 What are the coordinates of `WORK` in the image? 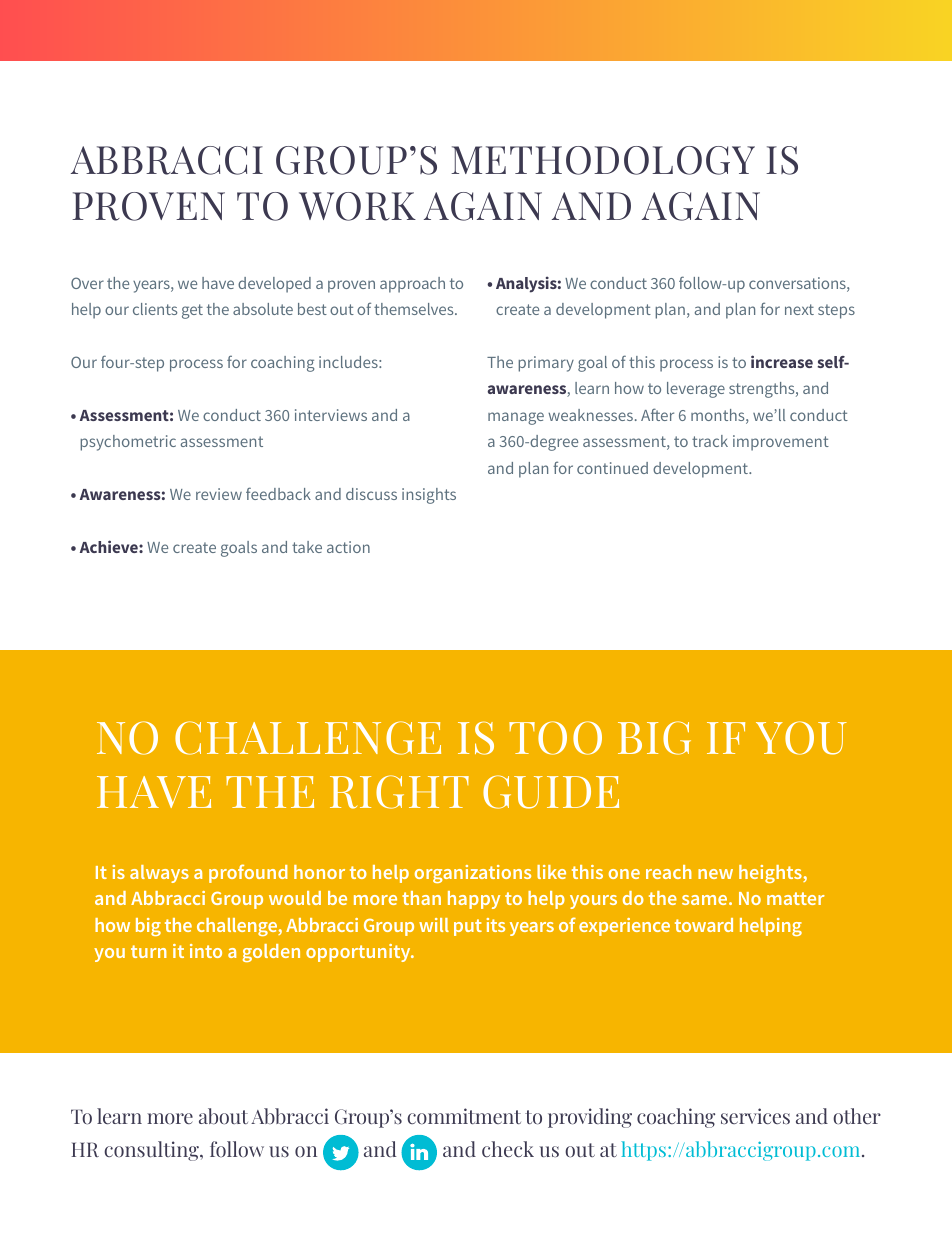 It's located at (357, 206).
